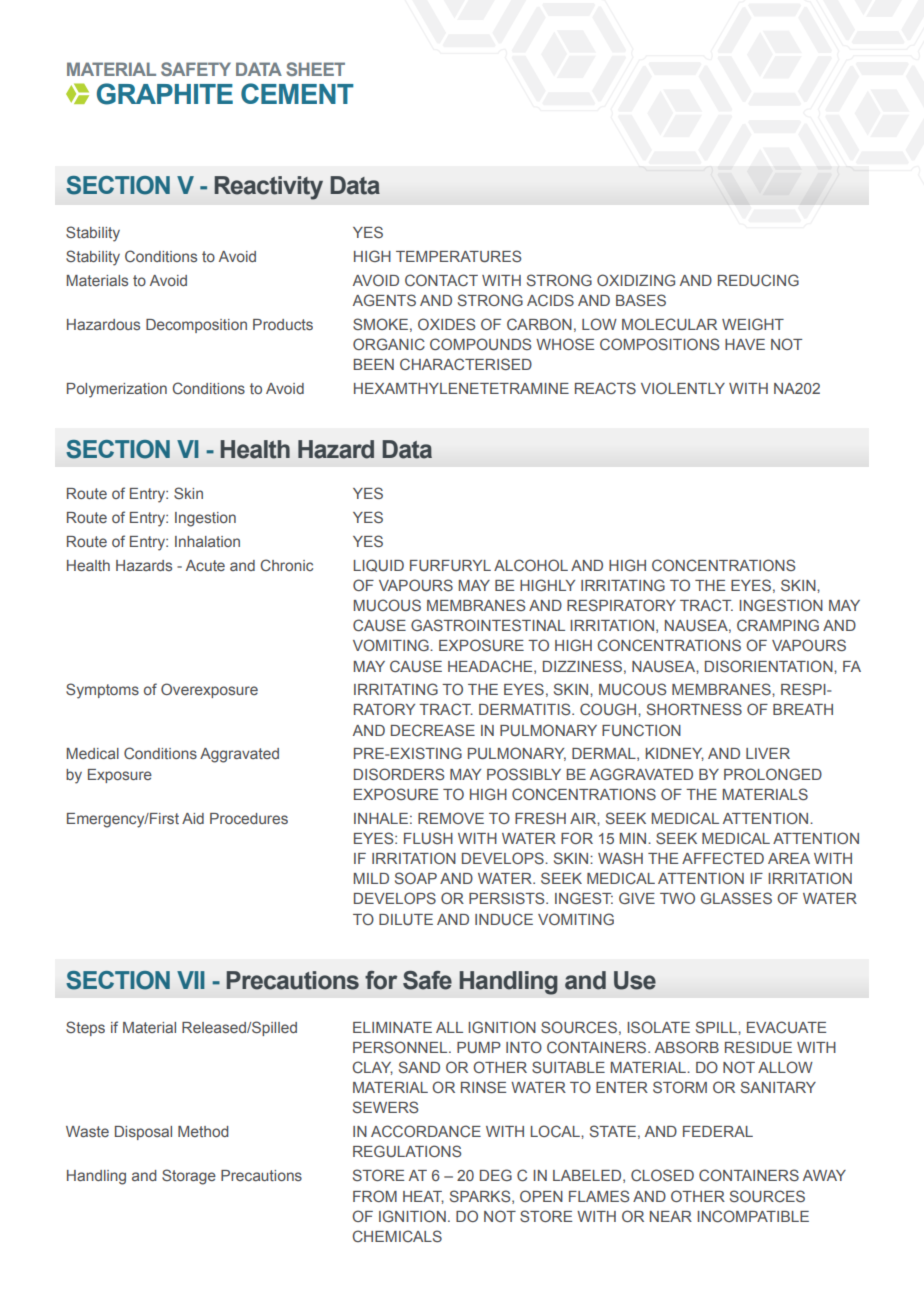 Image resolution: width=924 pixels, height=1308 pixels. I want to click on REMOVE, so click(451, 818).
